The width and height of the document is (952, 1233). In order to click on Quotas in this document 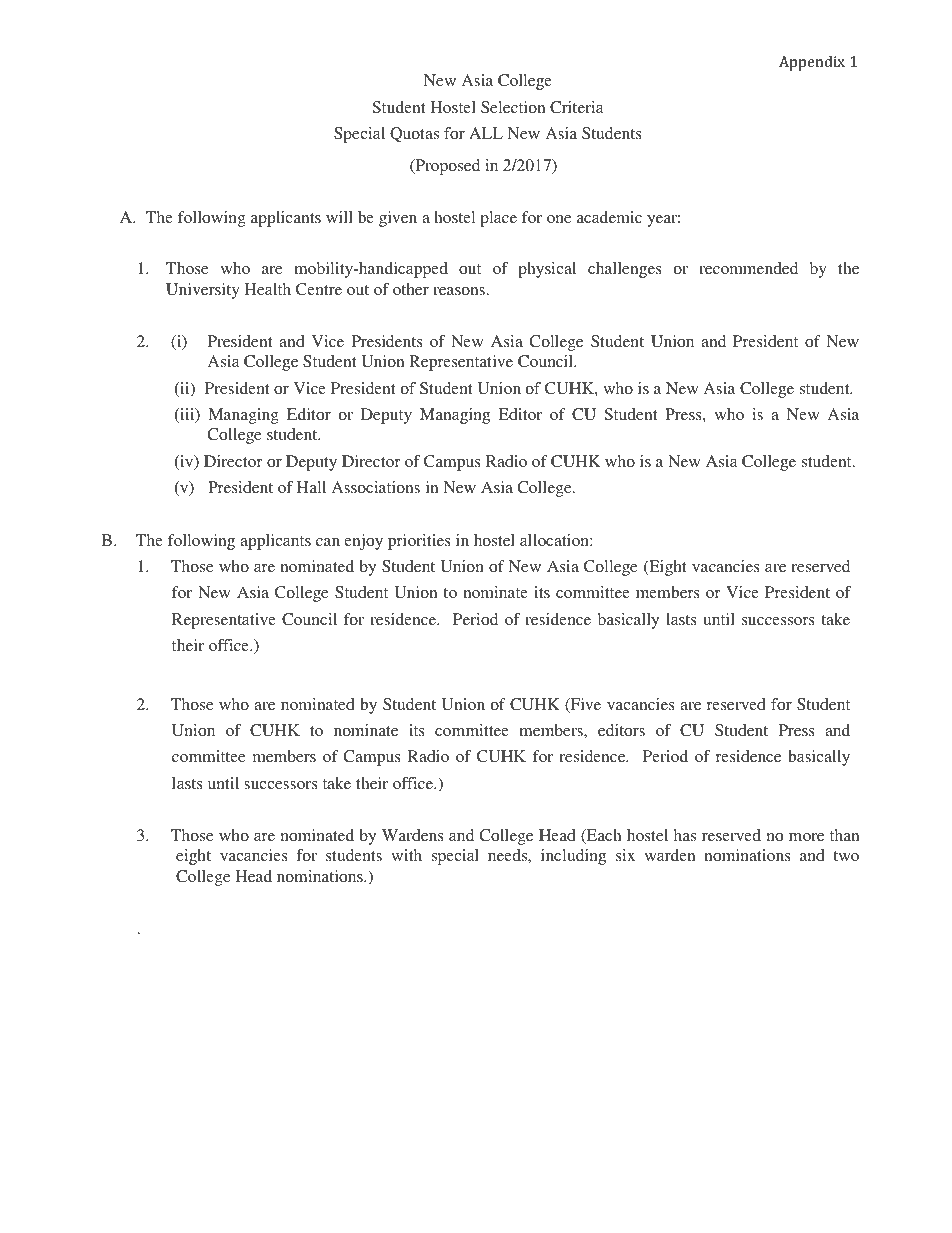, I will do `click(414, 134)`.
